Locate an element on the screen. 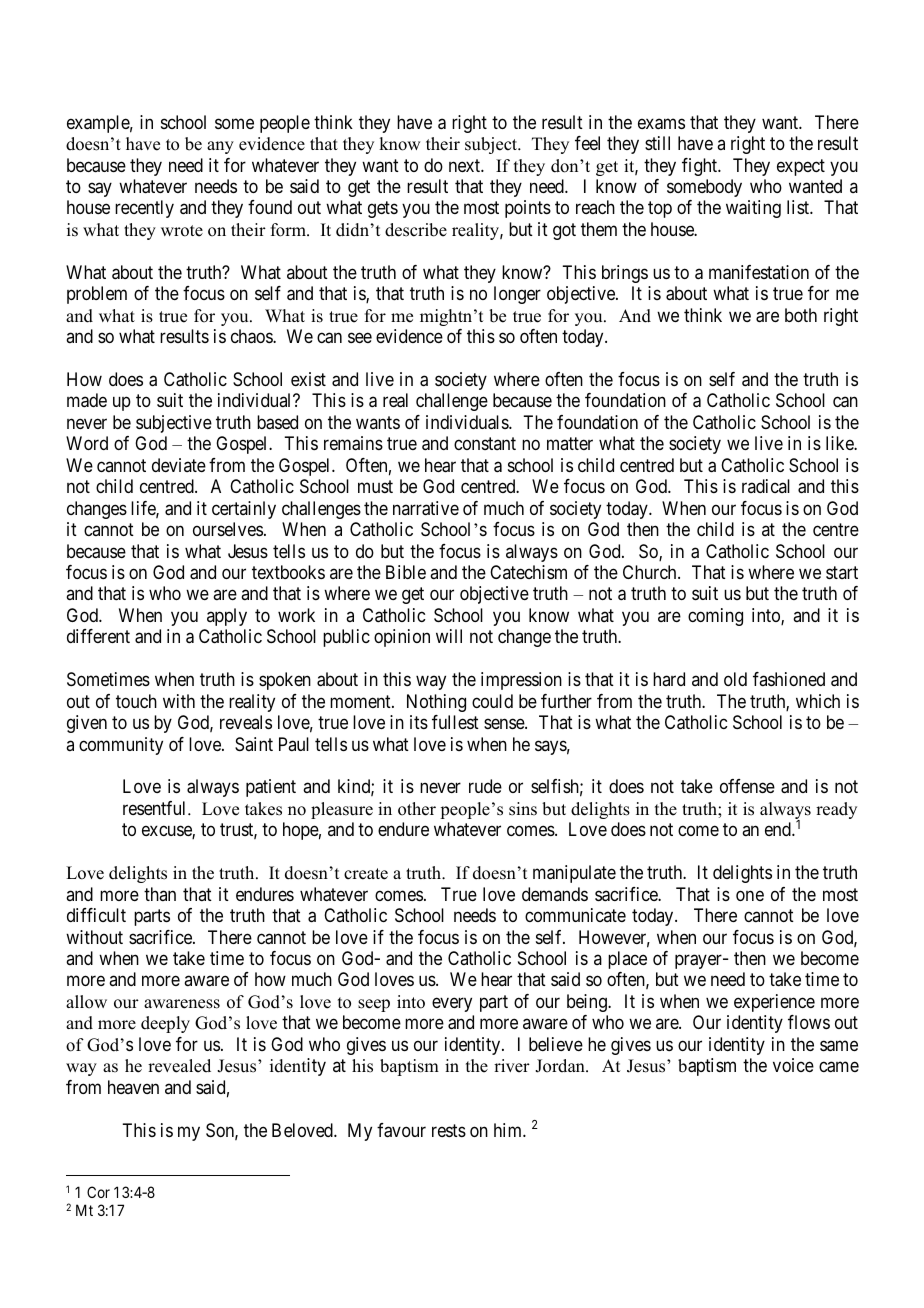 This screenshot has width=924, height=1308. Cor is located at coordinates (98, 1192).
